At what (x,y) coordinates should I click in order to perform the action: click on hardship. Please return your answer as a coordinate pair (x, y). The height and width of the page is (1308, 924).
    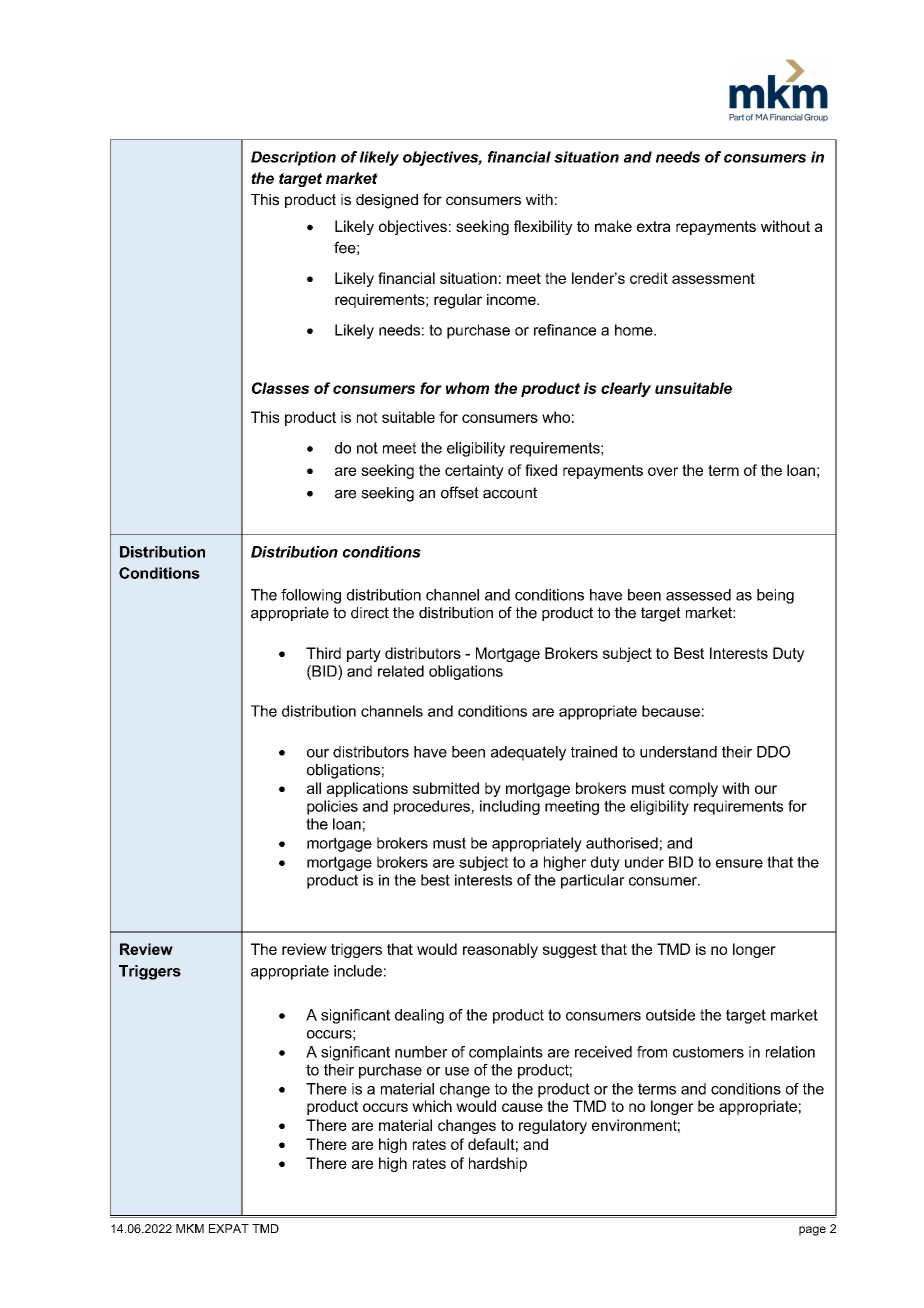
    Looking at the image, I should click on (498, 1164).
